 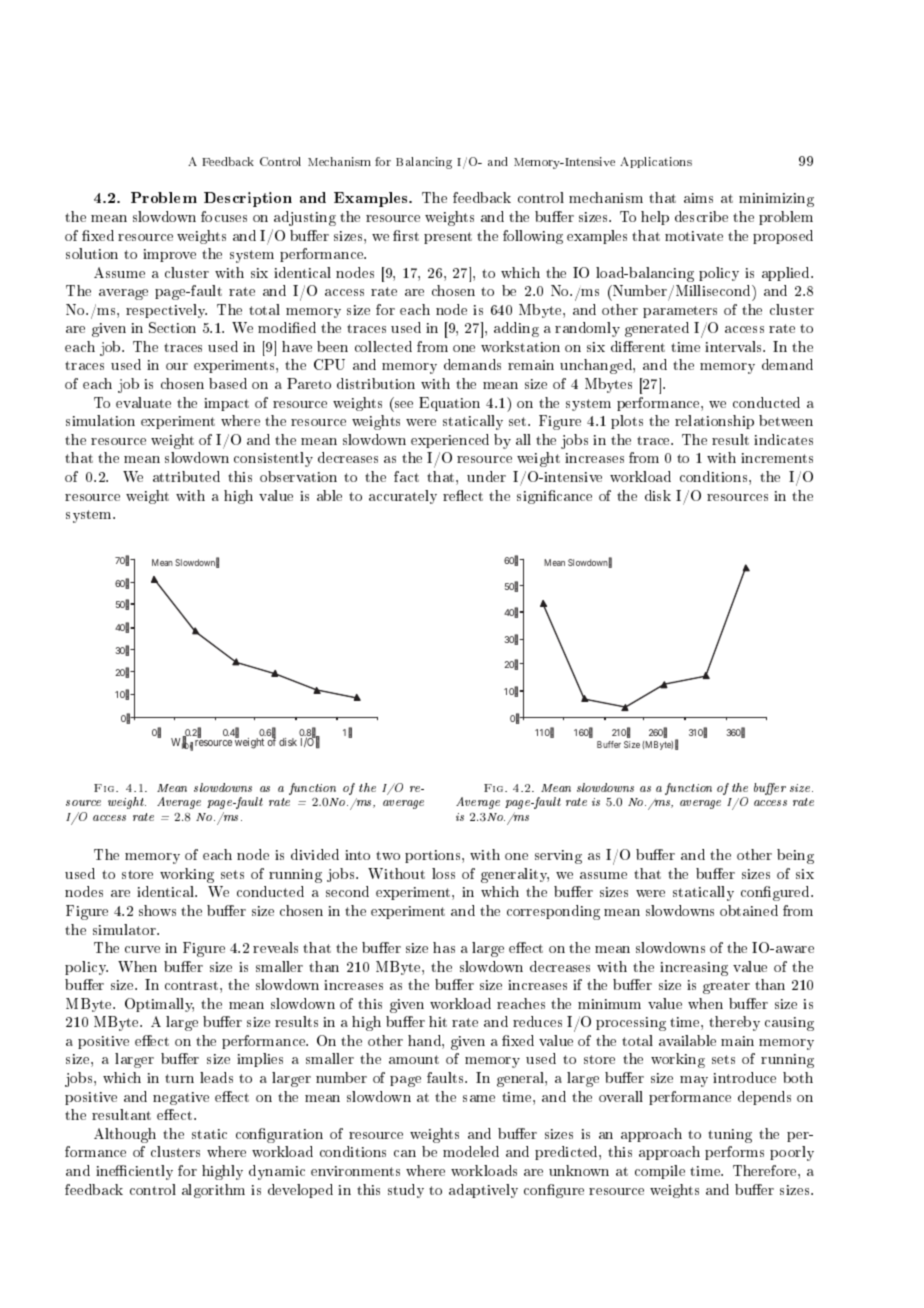 What do you see at coordinates (800, 440) in the image?
I see `ates` at bounding box center [800, 440].
